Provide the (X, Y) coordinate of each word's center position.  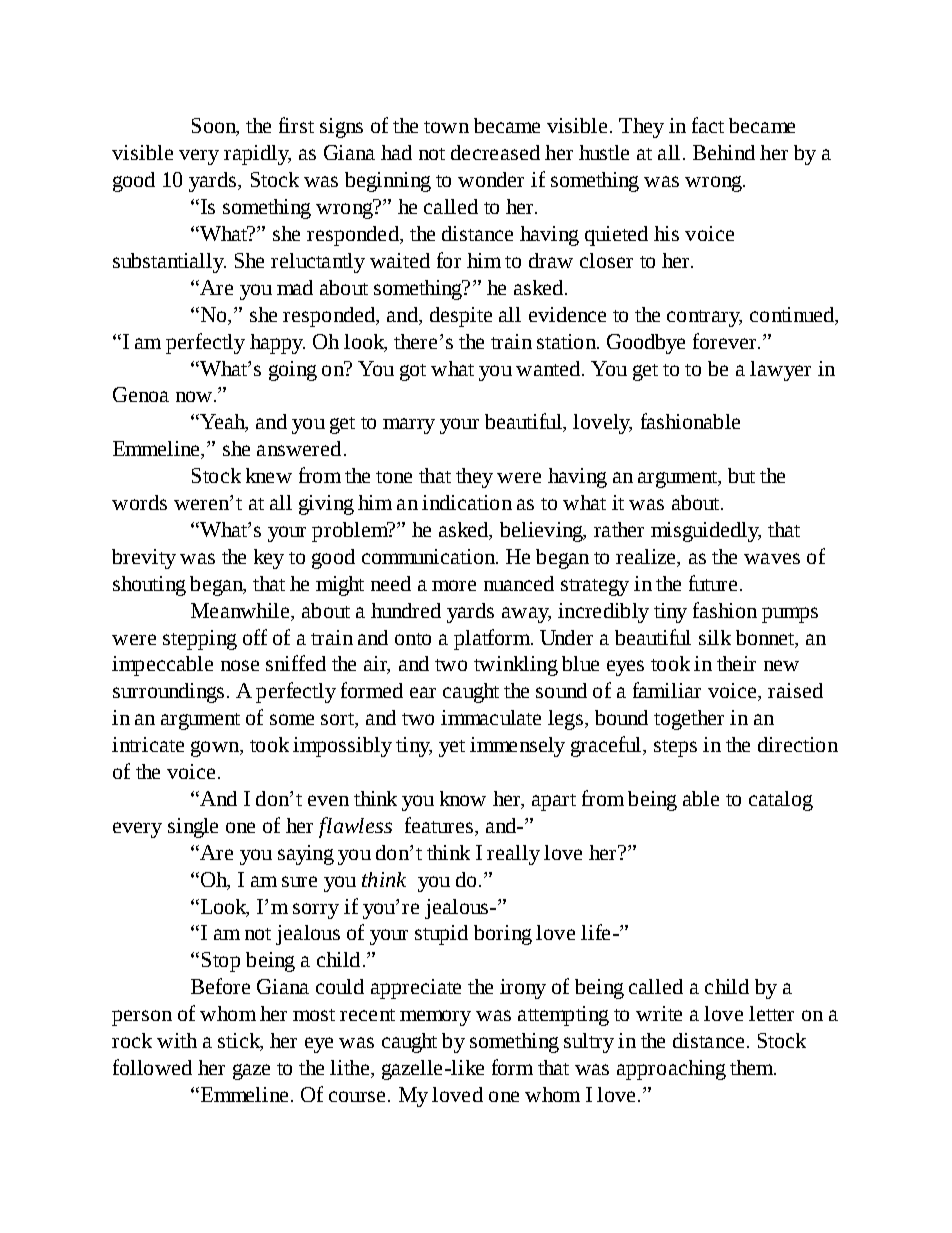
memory (435, 1018)
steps (675, 748)
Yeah (222, 423)
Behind (724, 152)
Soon (215, 127)
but (741, 475)
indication (467, 502)
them (753, 1067)
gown (216, 749)
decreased (495, 152)
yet (452, 748)
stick (240, 1042)
